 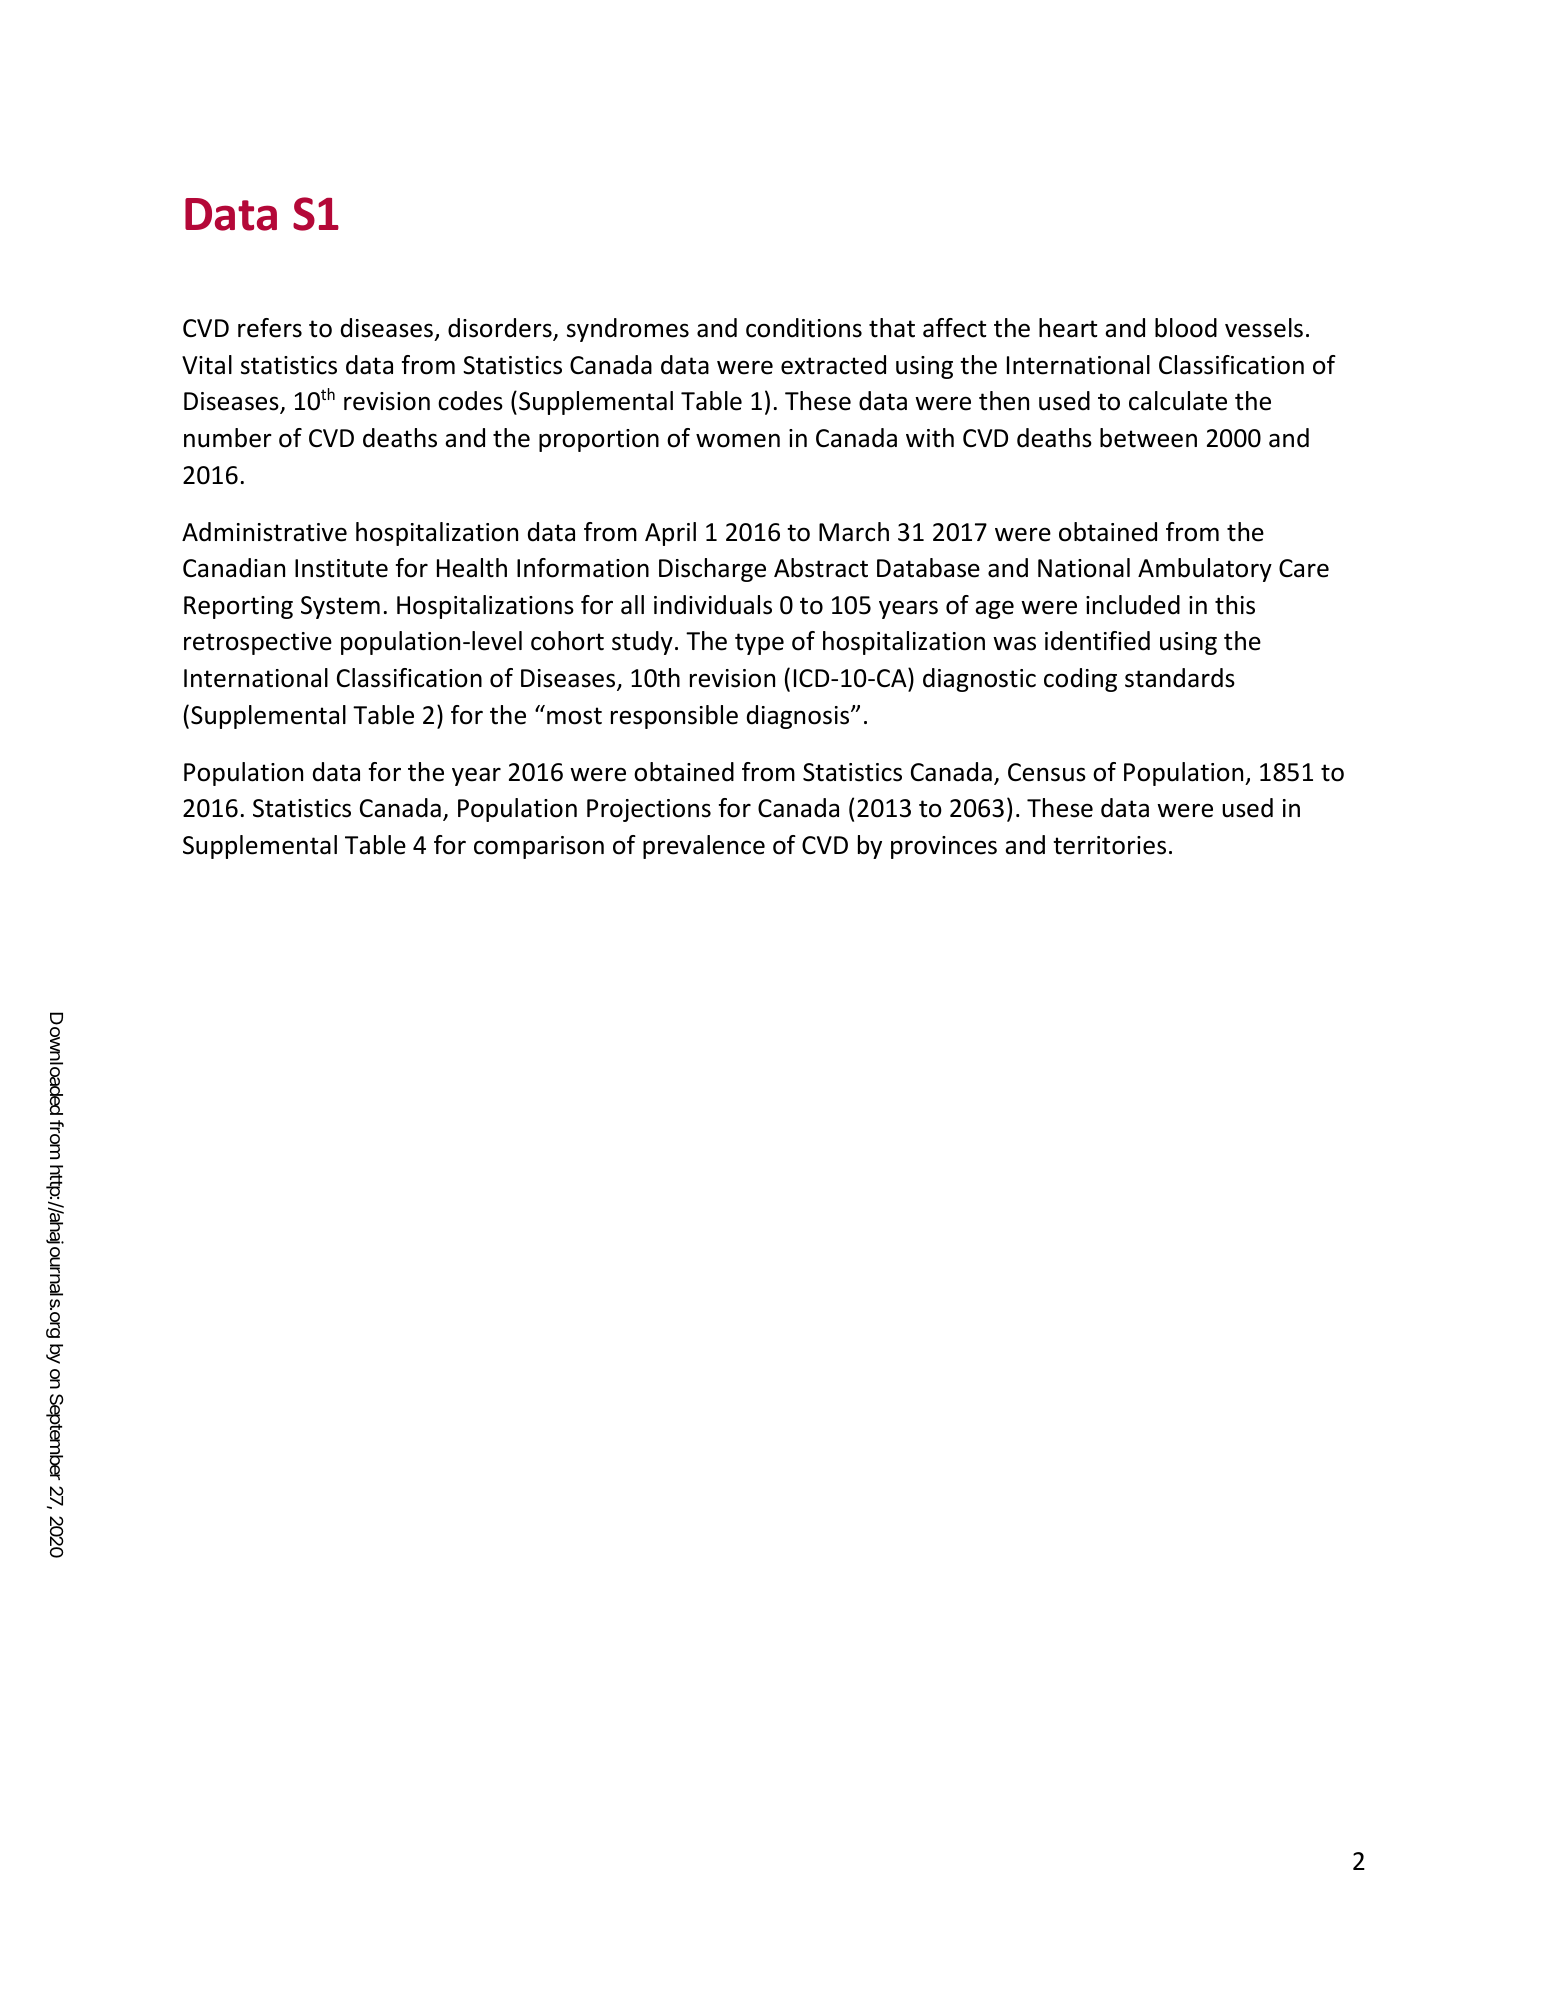 What do you see at coordinates (270, 328) in the document?
I see `refers` at bounding box center [270, 328].
